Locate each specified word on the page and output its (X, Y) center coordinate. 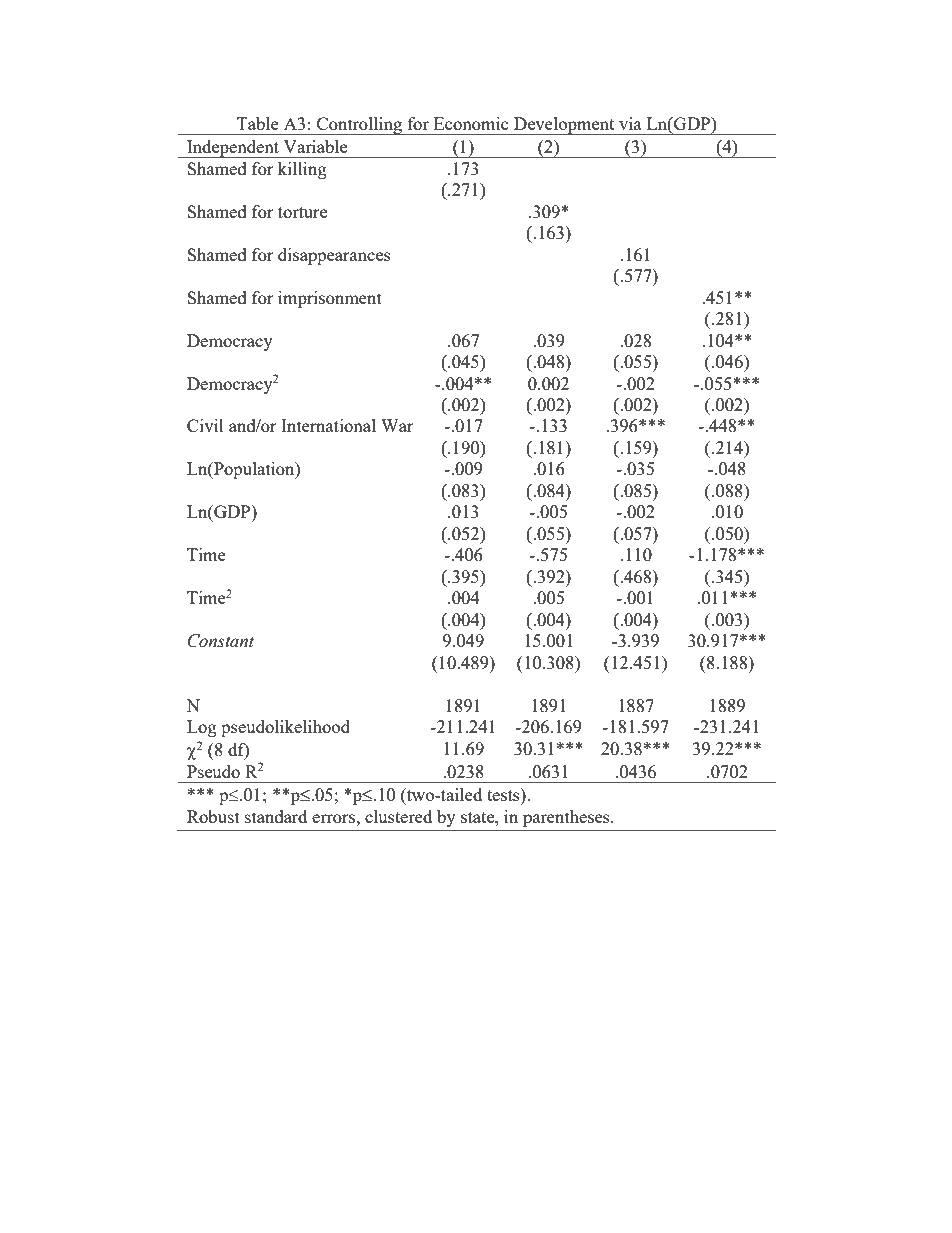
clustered (398, 816)
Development (564, 126)
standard (276, 816)
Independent (233, 149)
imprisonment (330, 299)
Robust (213, 816)
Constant (221, 641)
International (328, 425)
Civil (205, 425)
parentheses (567, 818)
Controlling (360, 126)
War (397, 425)
